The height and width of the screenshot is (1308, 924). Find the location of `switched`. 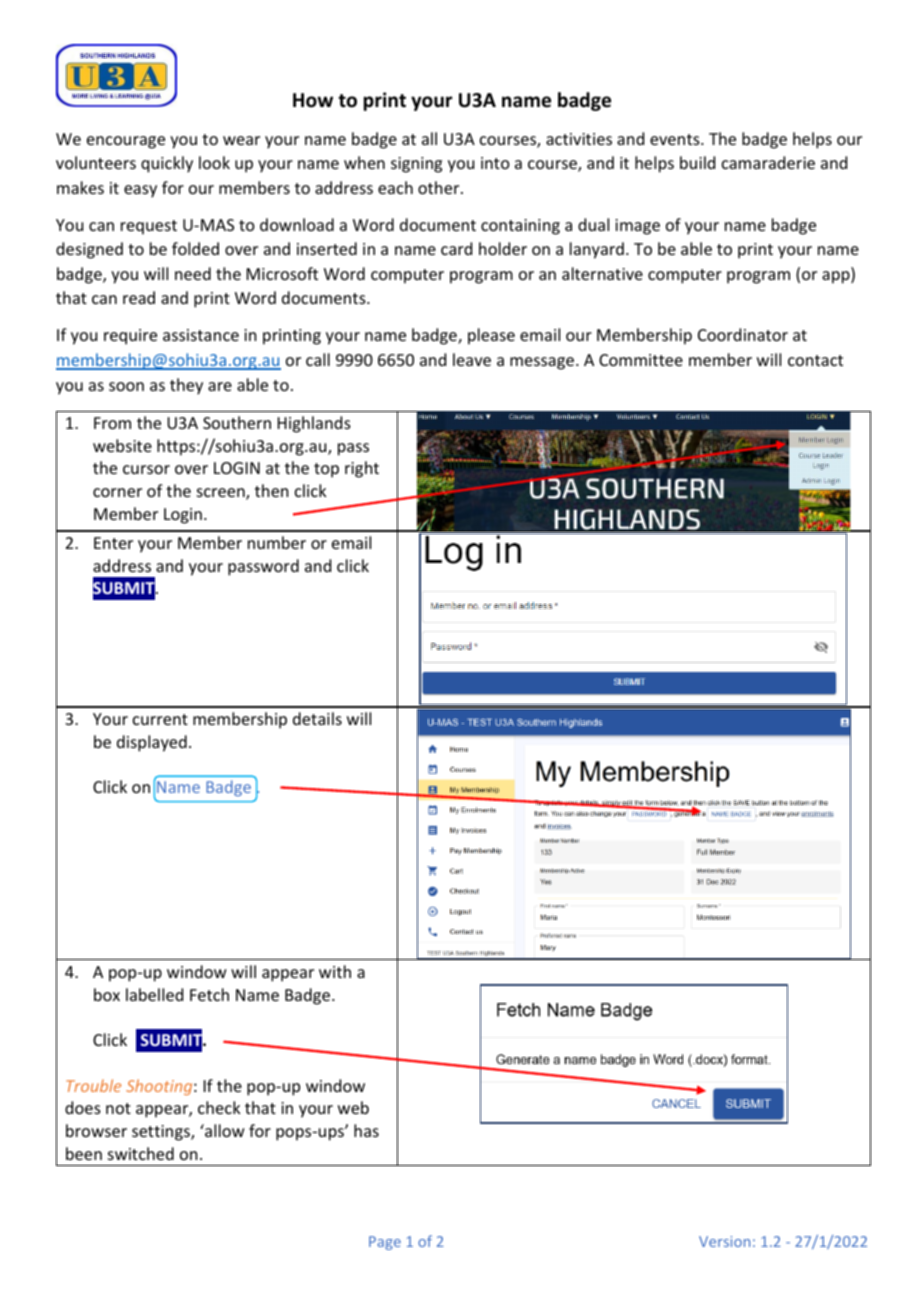

switched is located at coordinates (141, 1153).
